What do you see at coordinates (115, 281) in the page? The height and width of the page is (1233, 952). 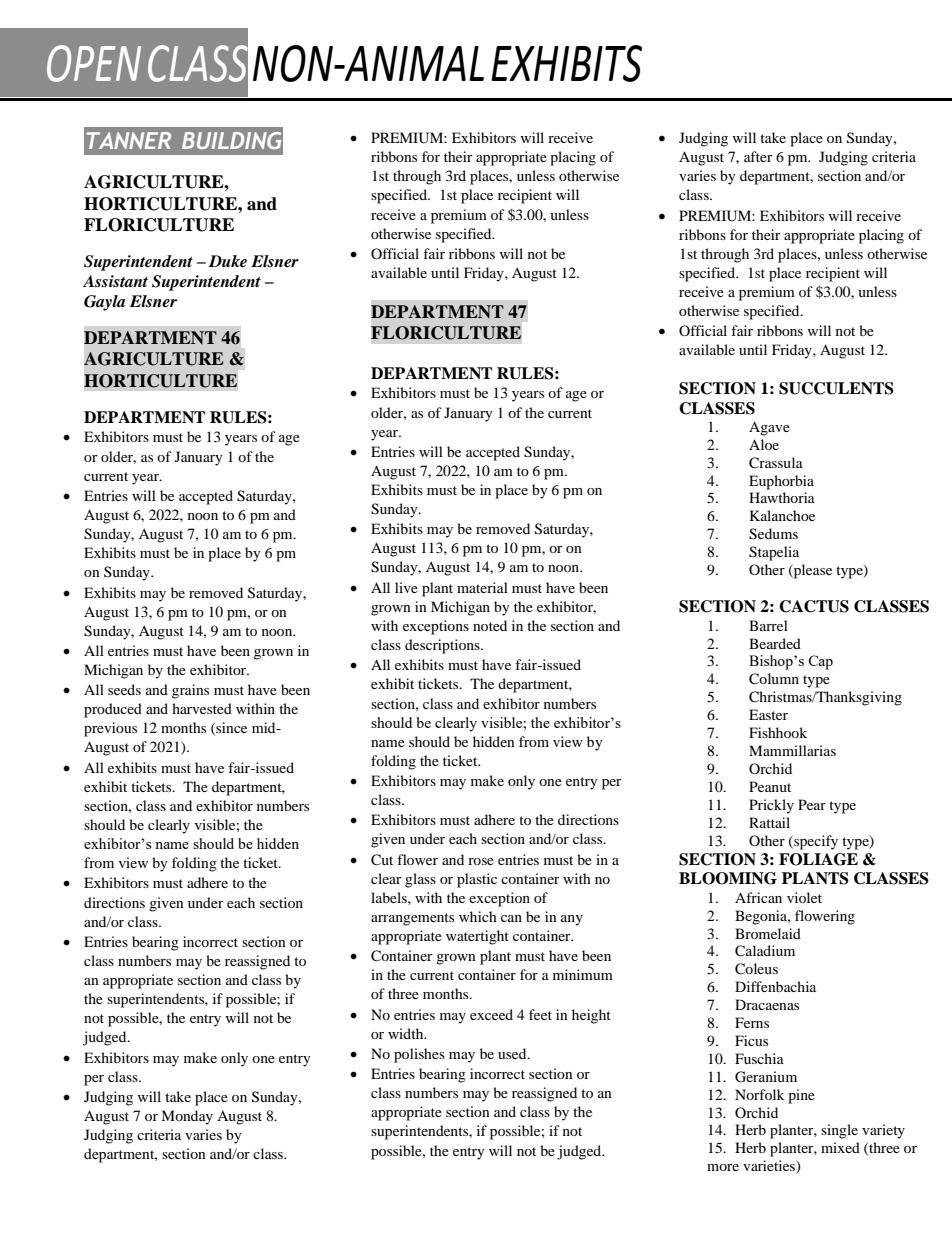 I see `Assistant` at bounding box center [115, 281].
